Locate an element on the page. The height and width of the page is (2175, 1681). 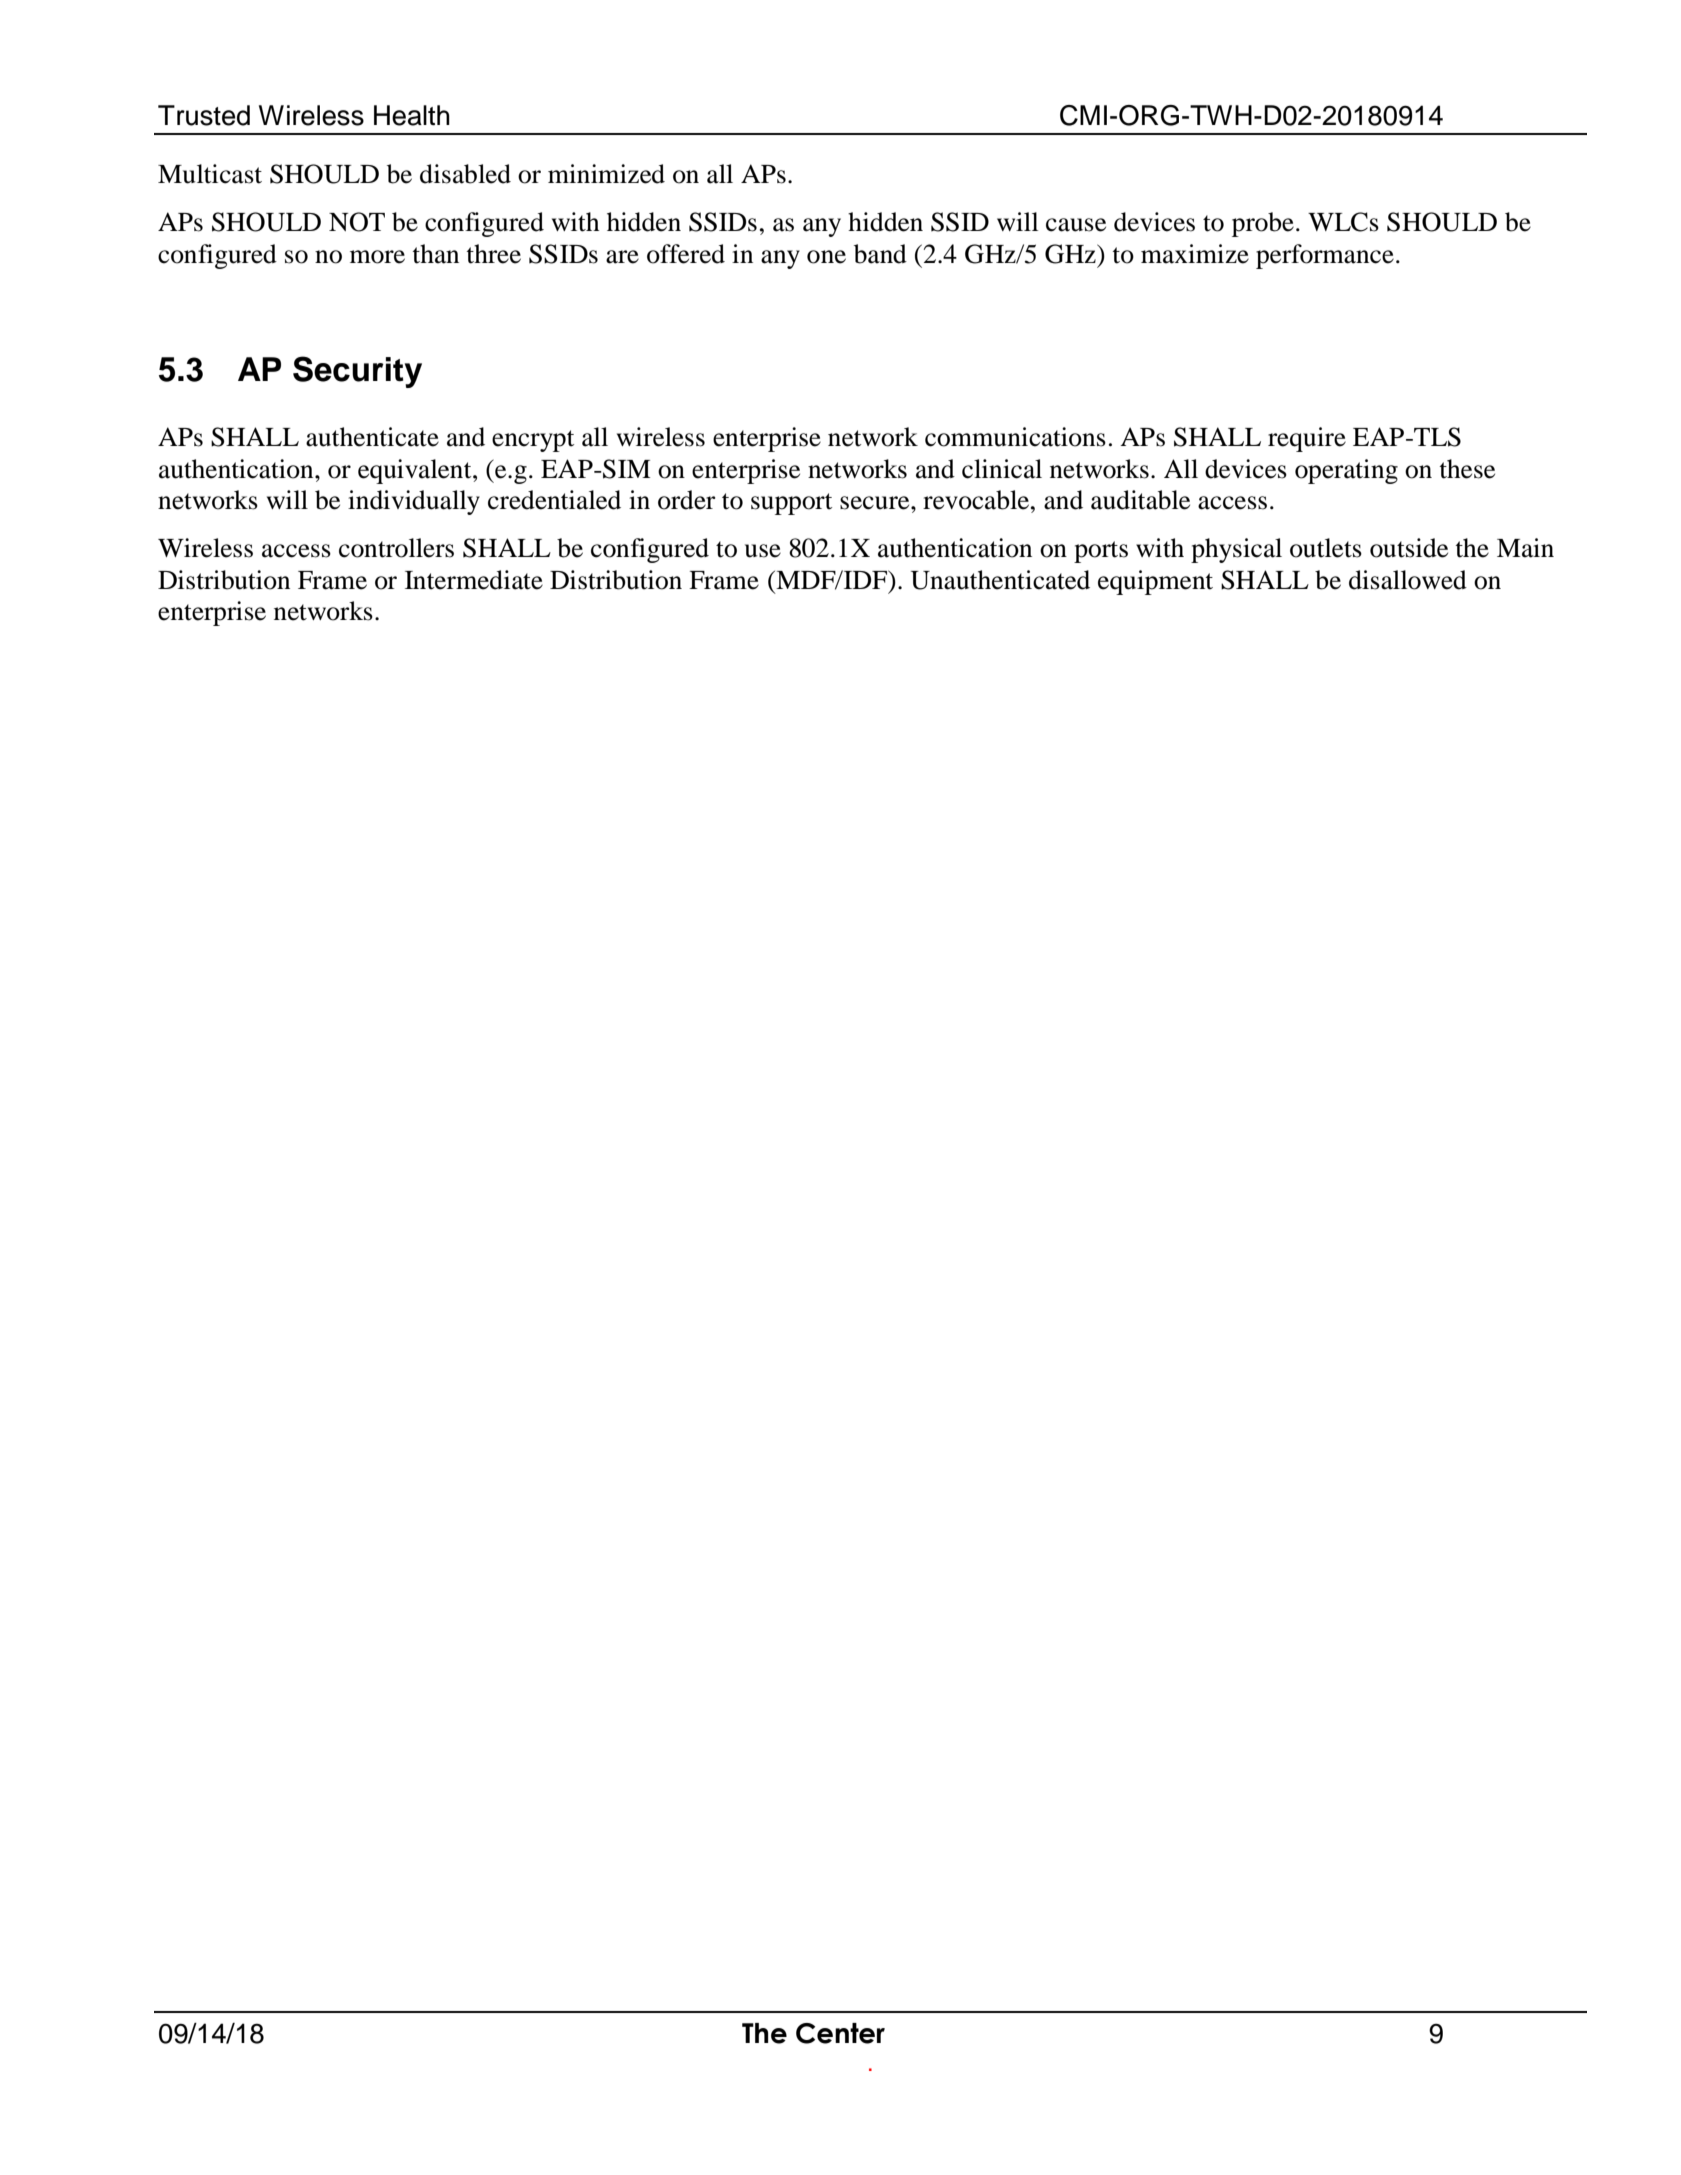
controllers is located at coordinates (396, 548).
